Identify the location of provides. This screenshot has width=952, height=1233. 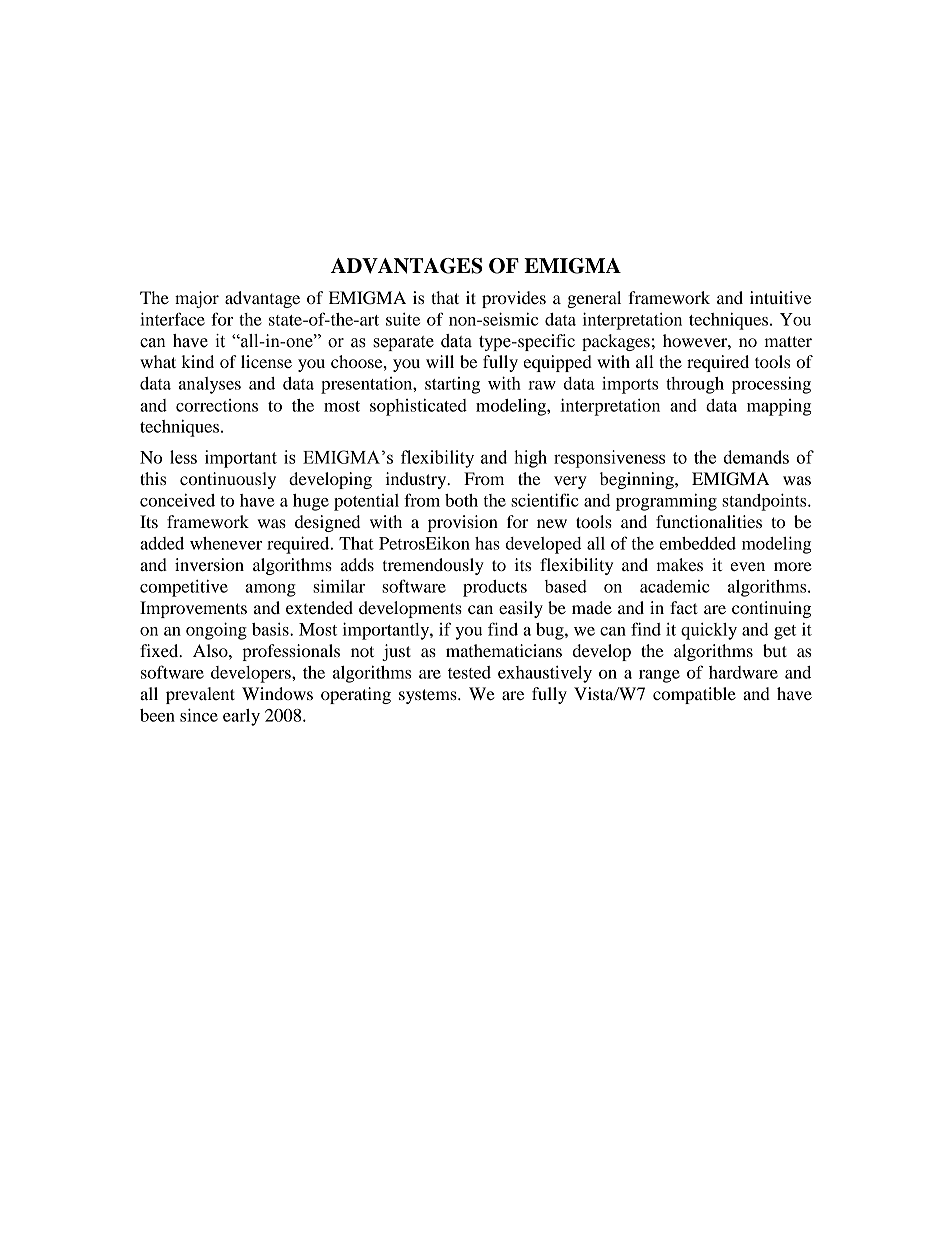
(514, 299).
